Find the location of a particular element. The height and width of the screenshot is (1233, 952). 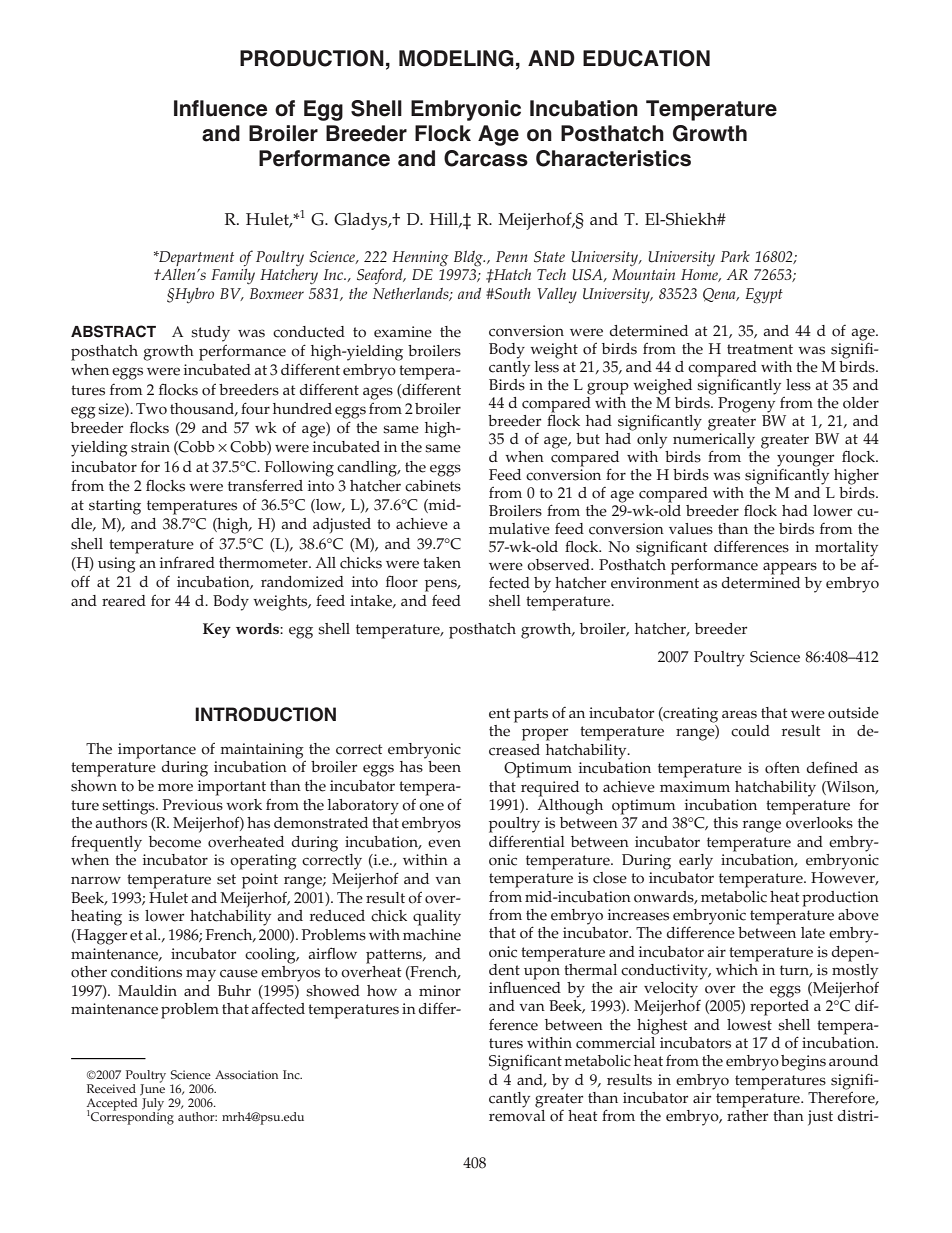

Department is located at coordinates (195, 260).
